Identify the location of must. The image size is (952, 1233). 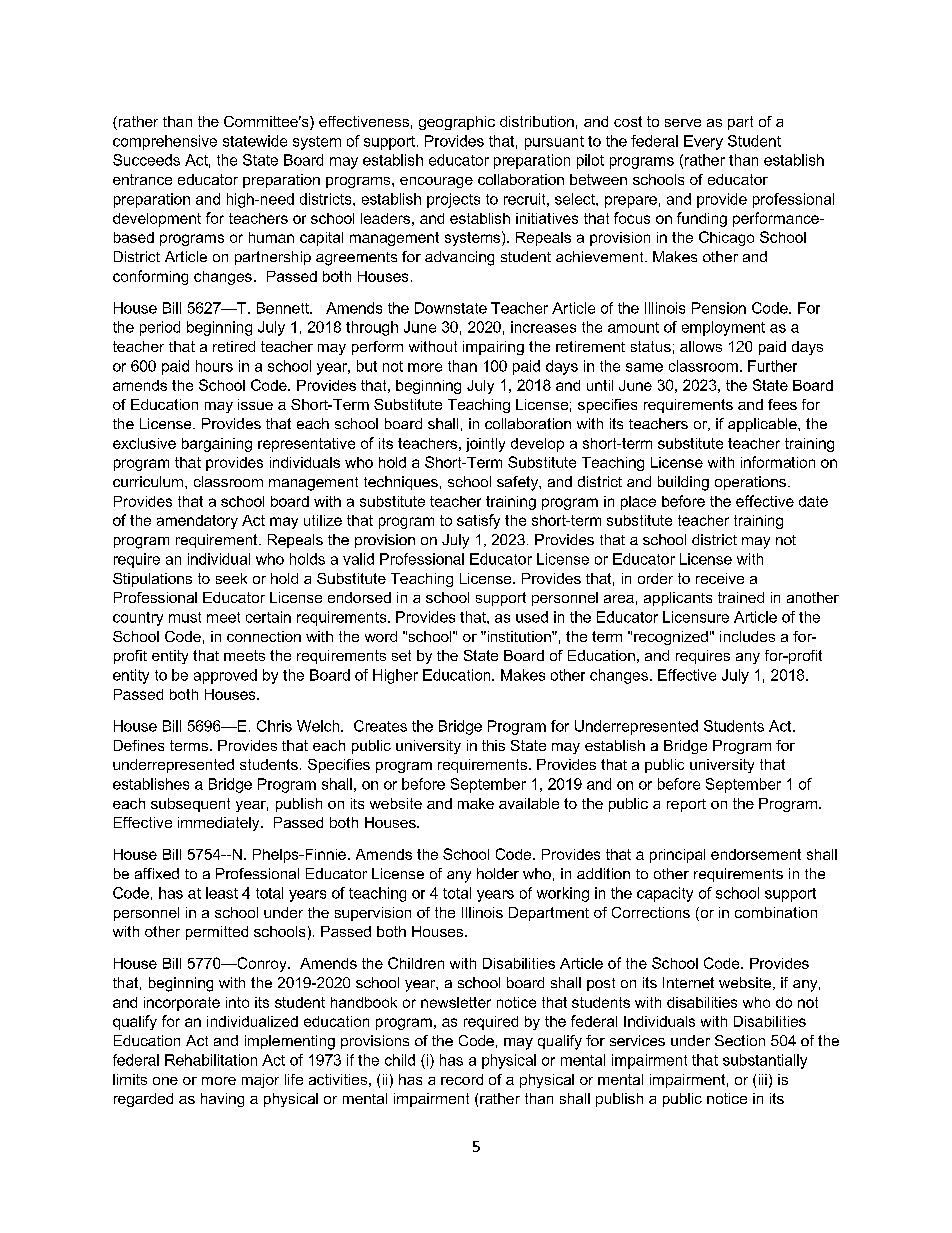
(185, 617).
